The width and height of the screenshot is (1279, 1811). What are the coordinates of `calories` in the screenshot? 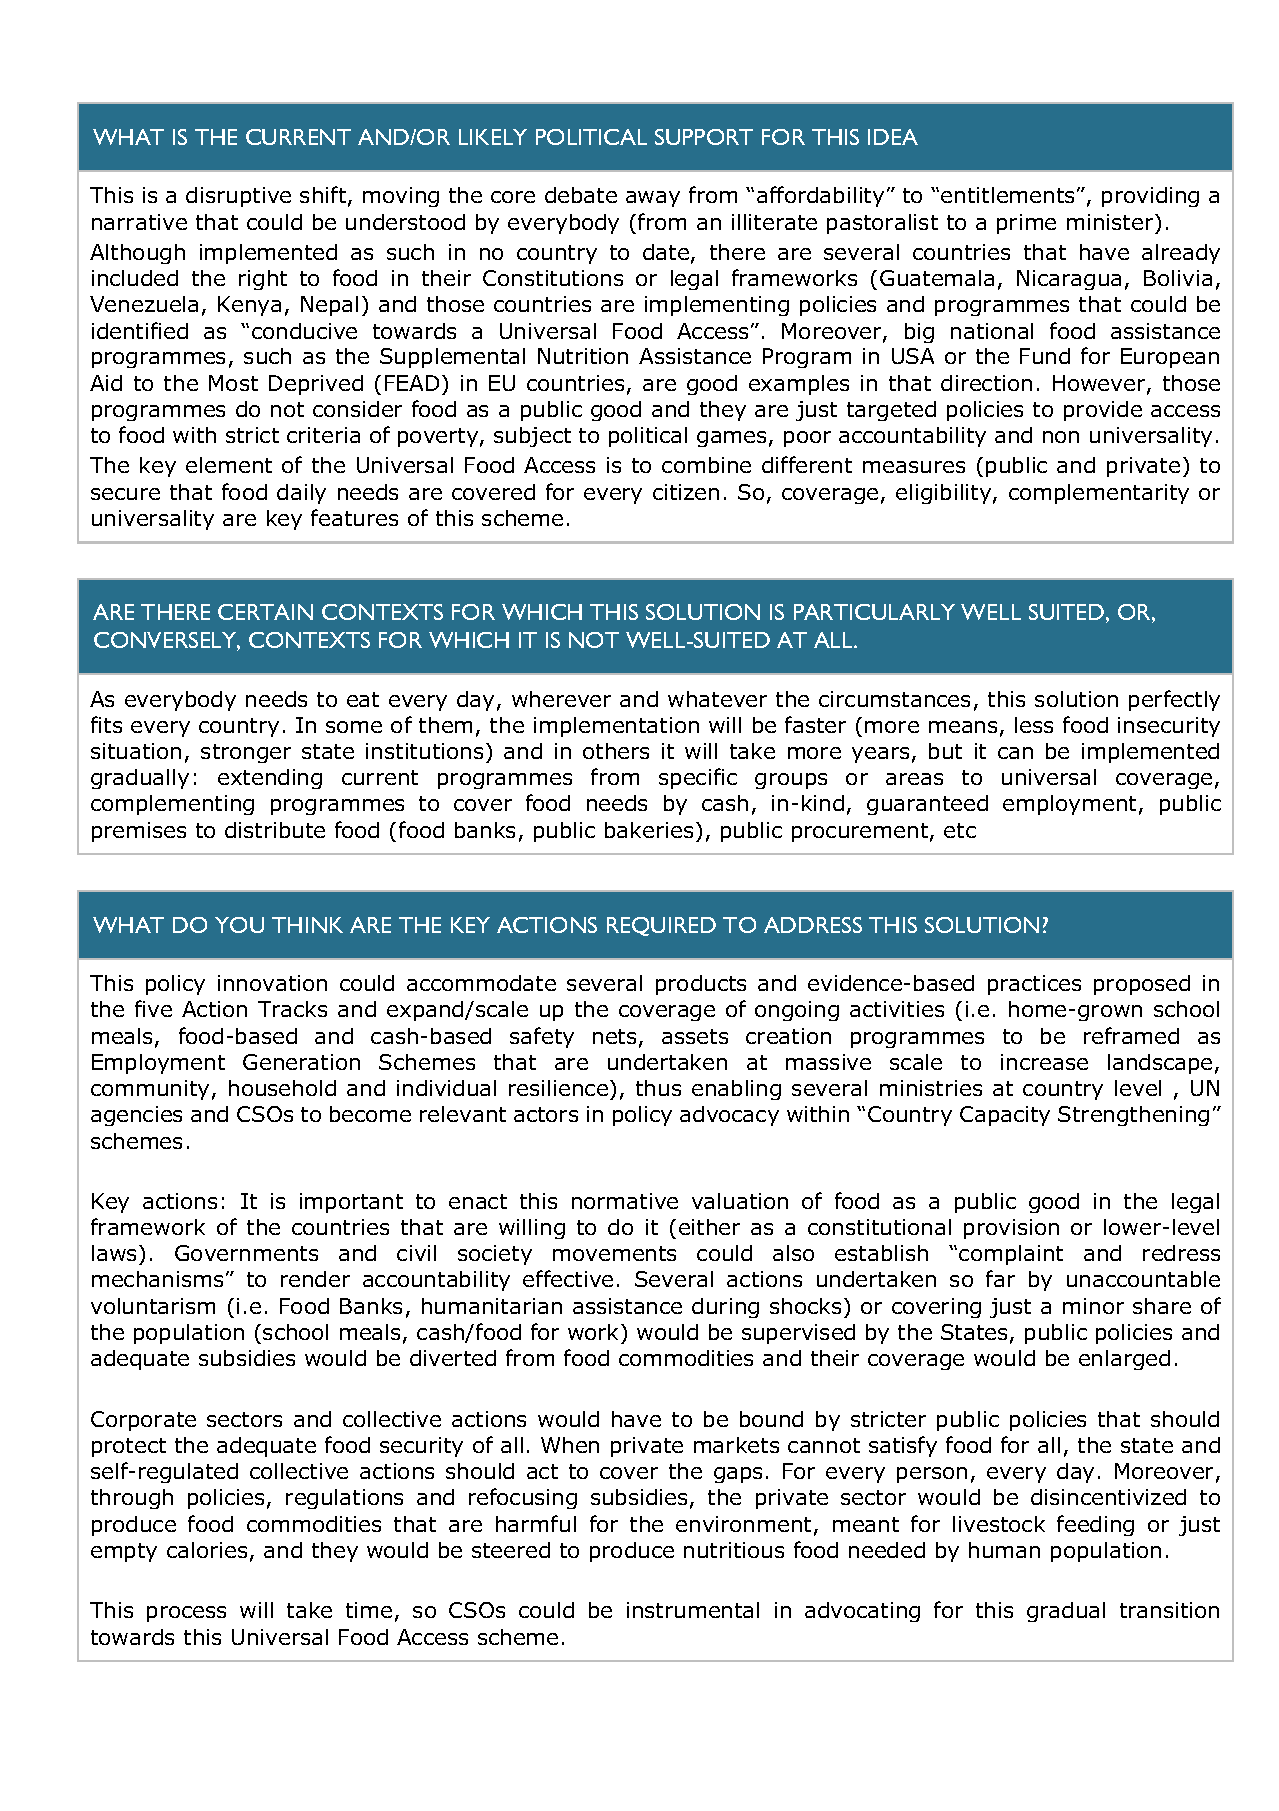 It's located at (207, 1550).
